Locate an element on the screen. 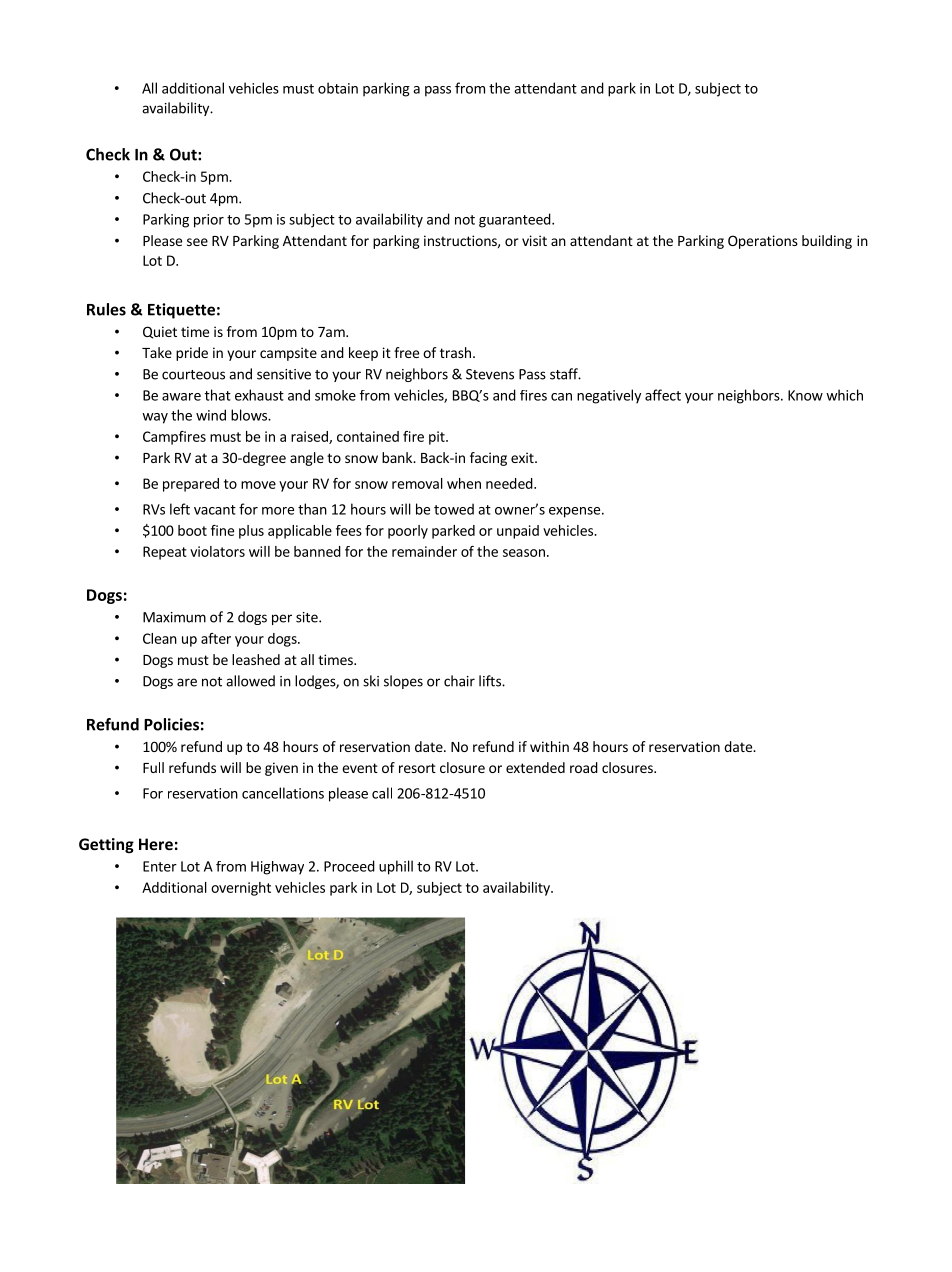 Image resolution: width=952 pixels, height=1272 pixels. obtain is located at coordinates (338, 88).
